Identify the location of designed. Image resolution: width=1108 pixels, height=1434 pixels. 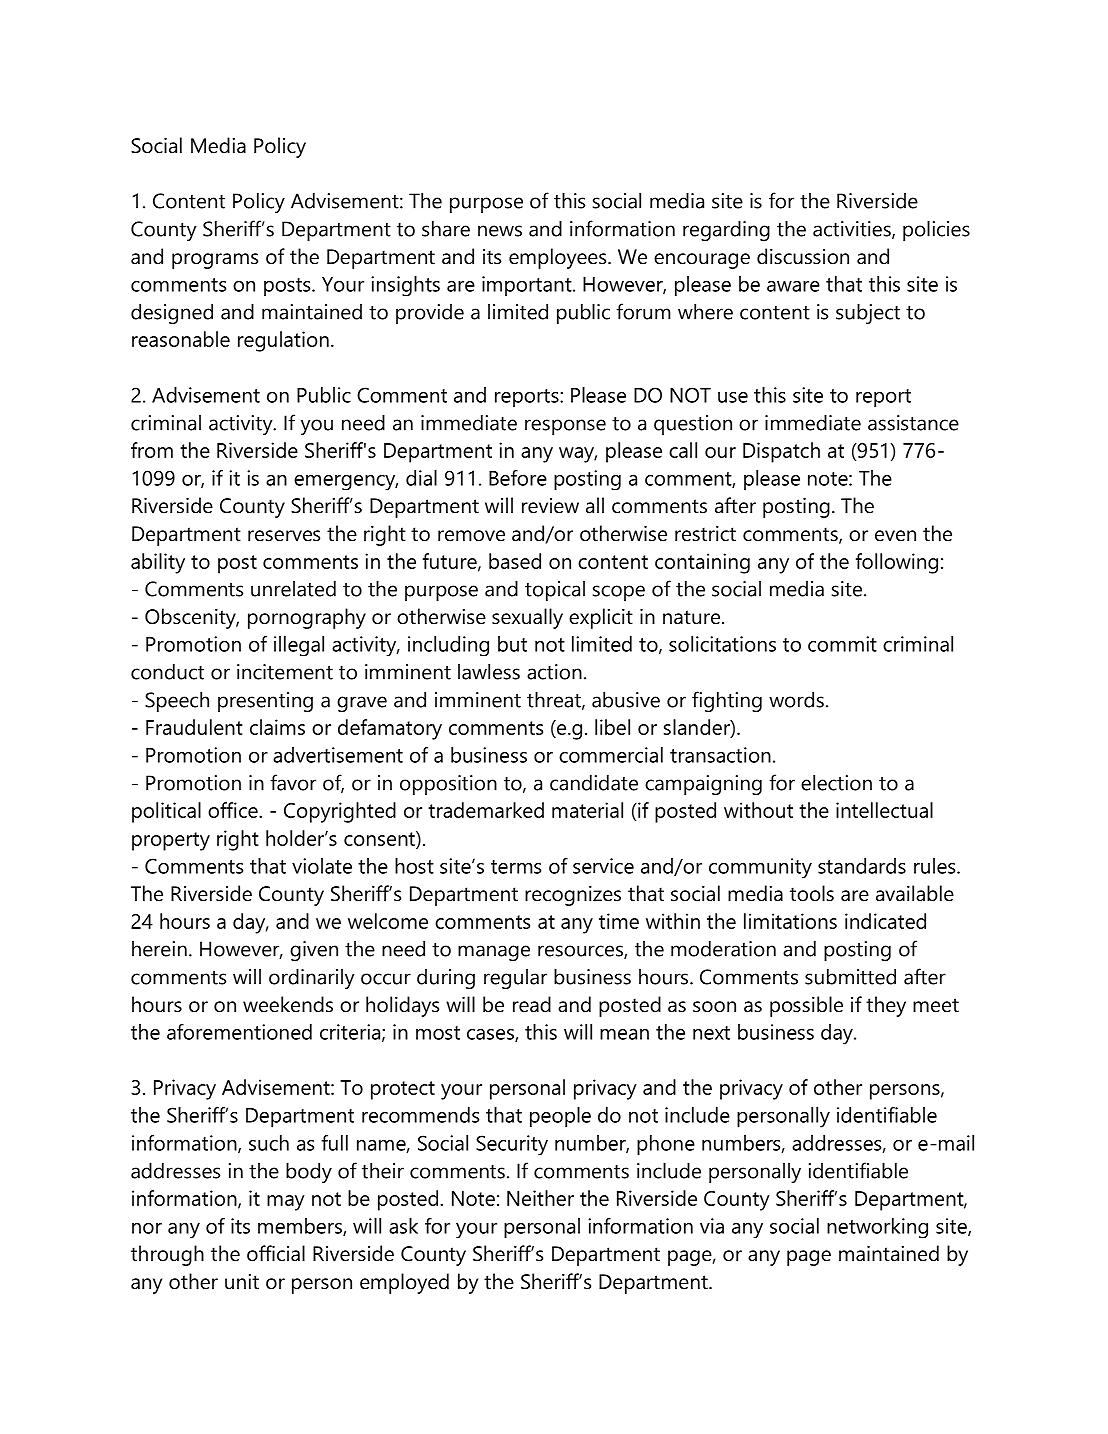
(172, 314).
